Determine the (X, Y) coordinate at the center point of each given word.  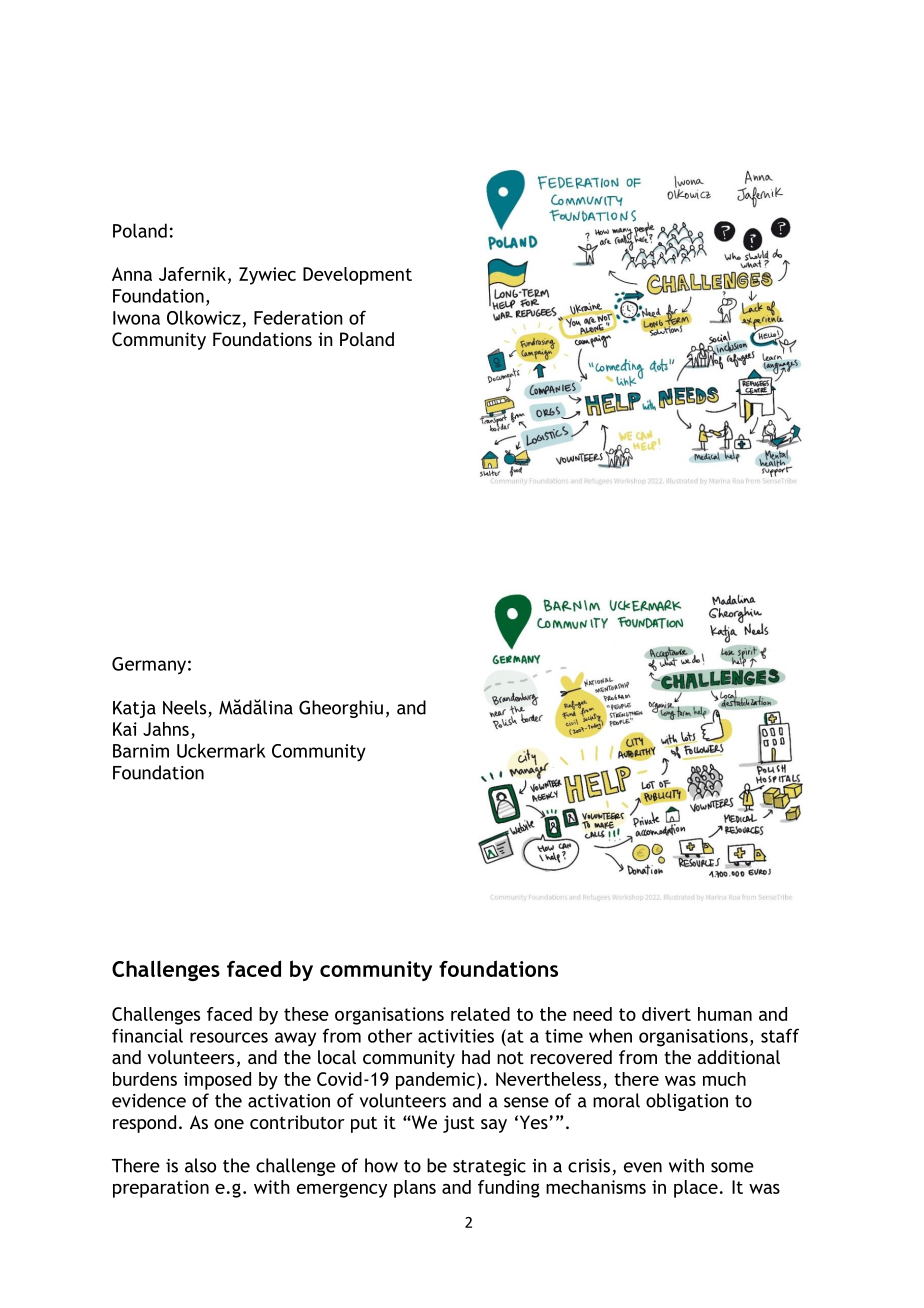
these (306, 1014)
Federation (298, 317)
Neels (186, 708)
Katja (134, 709)
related (480, 1014)
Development (357, 276)
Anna (132, 274)
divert (666, 1014)
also (200, 1165)
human (725, 1014)
